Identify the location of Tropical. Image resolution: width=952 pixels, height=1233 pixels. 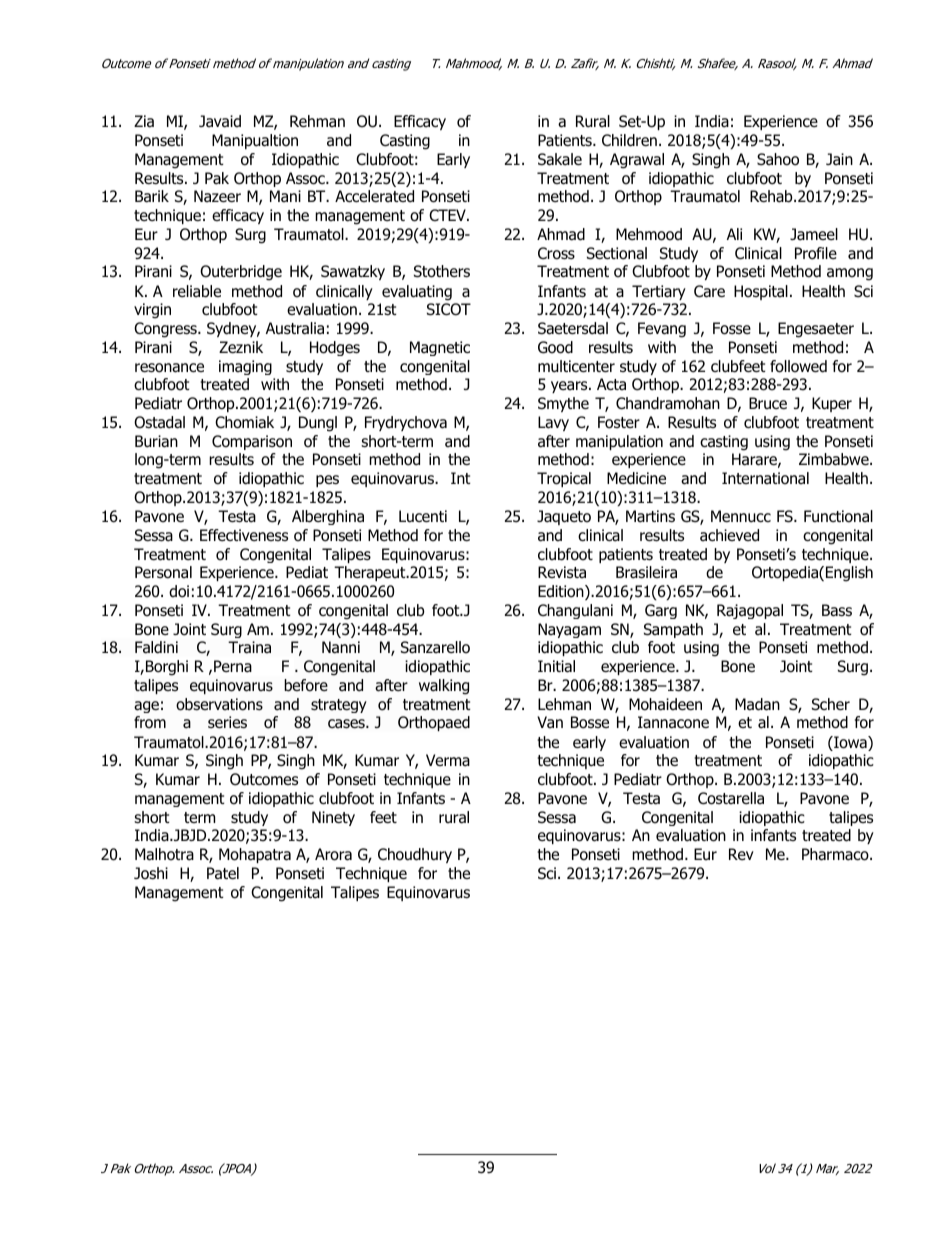
(564, 479).
